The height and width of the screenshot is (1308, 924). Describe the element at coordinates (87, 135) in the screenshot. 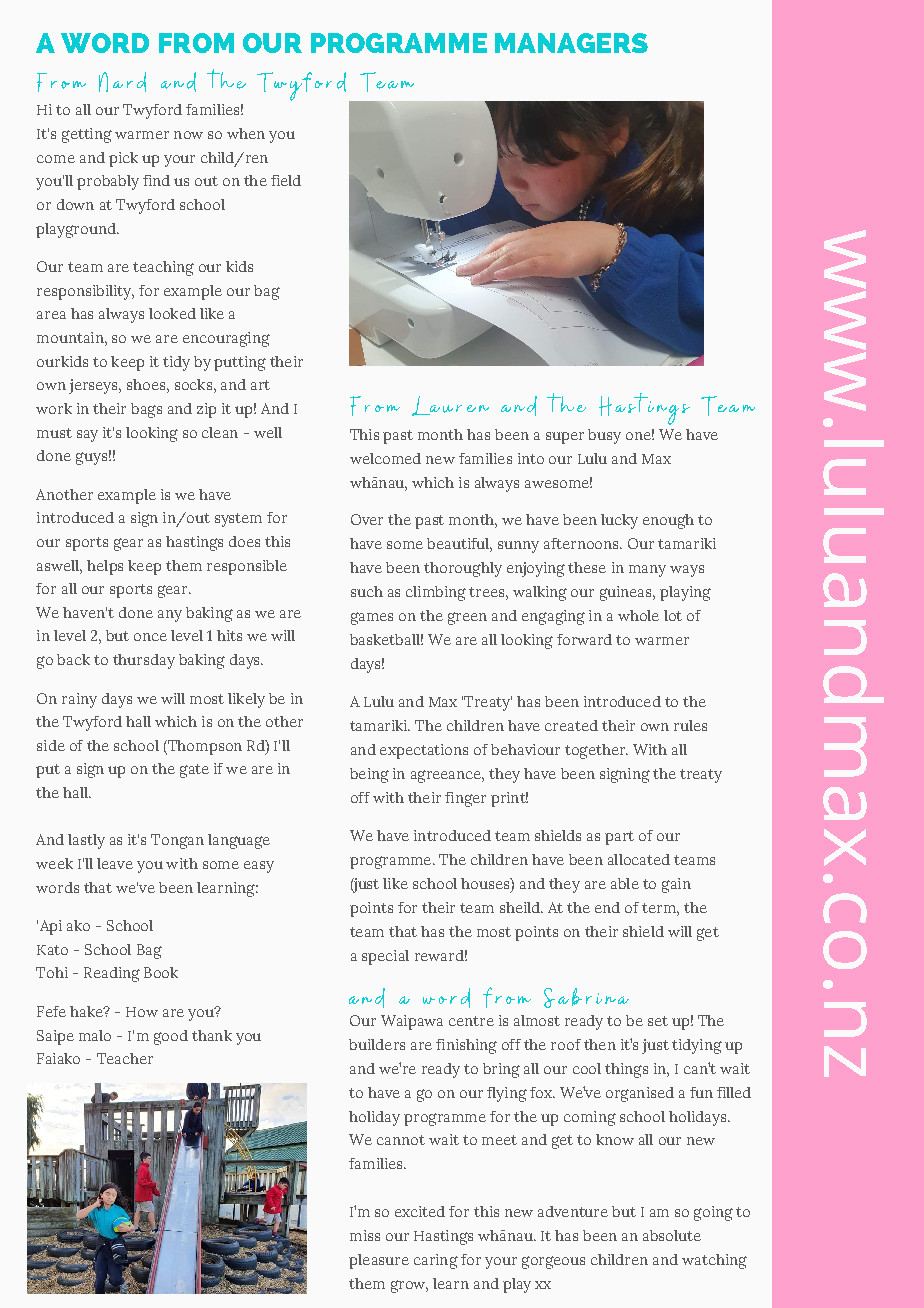

I see `getting` at that location.
